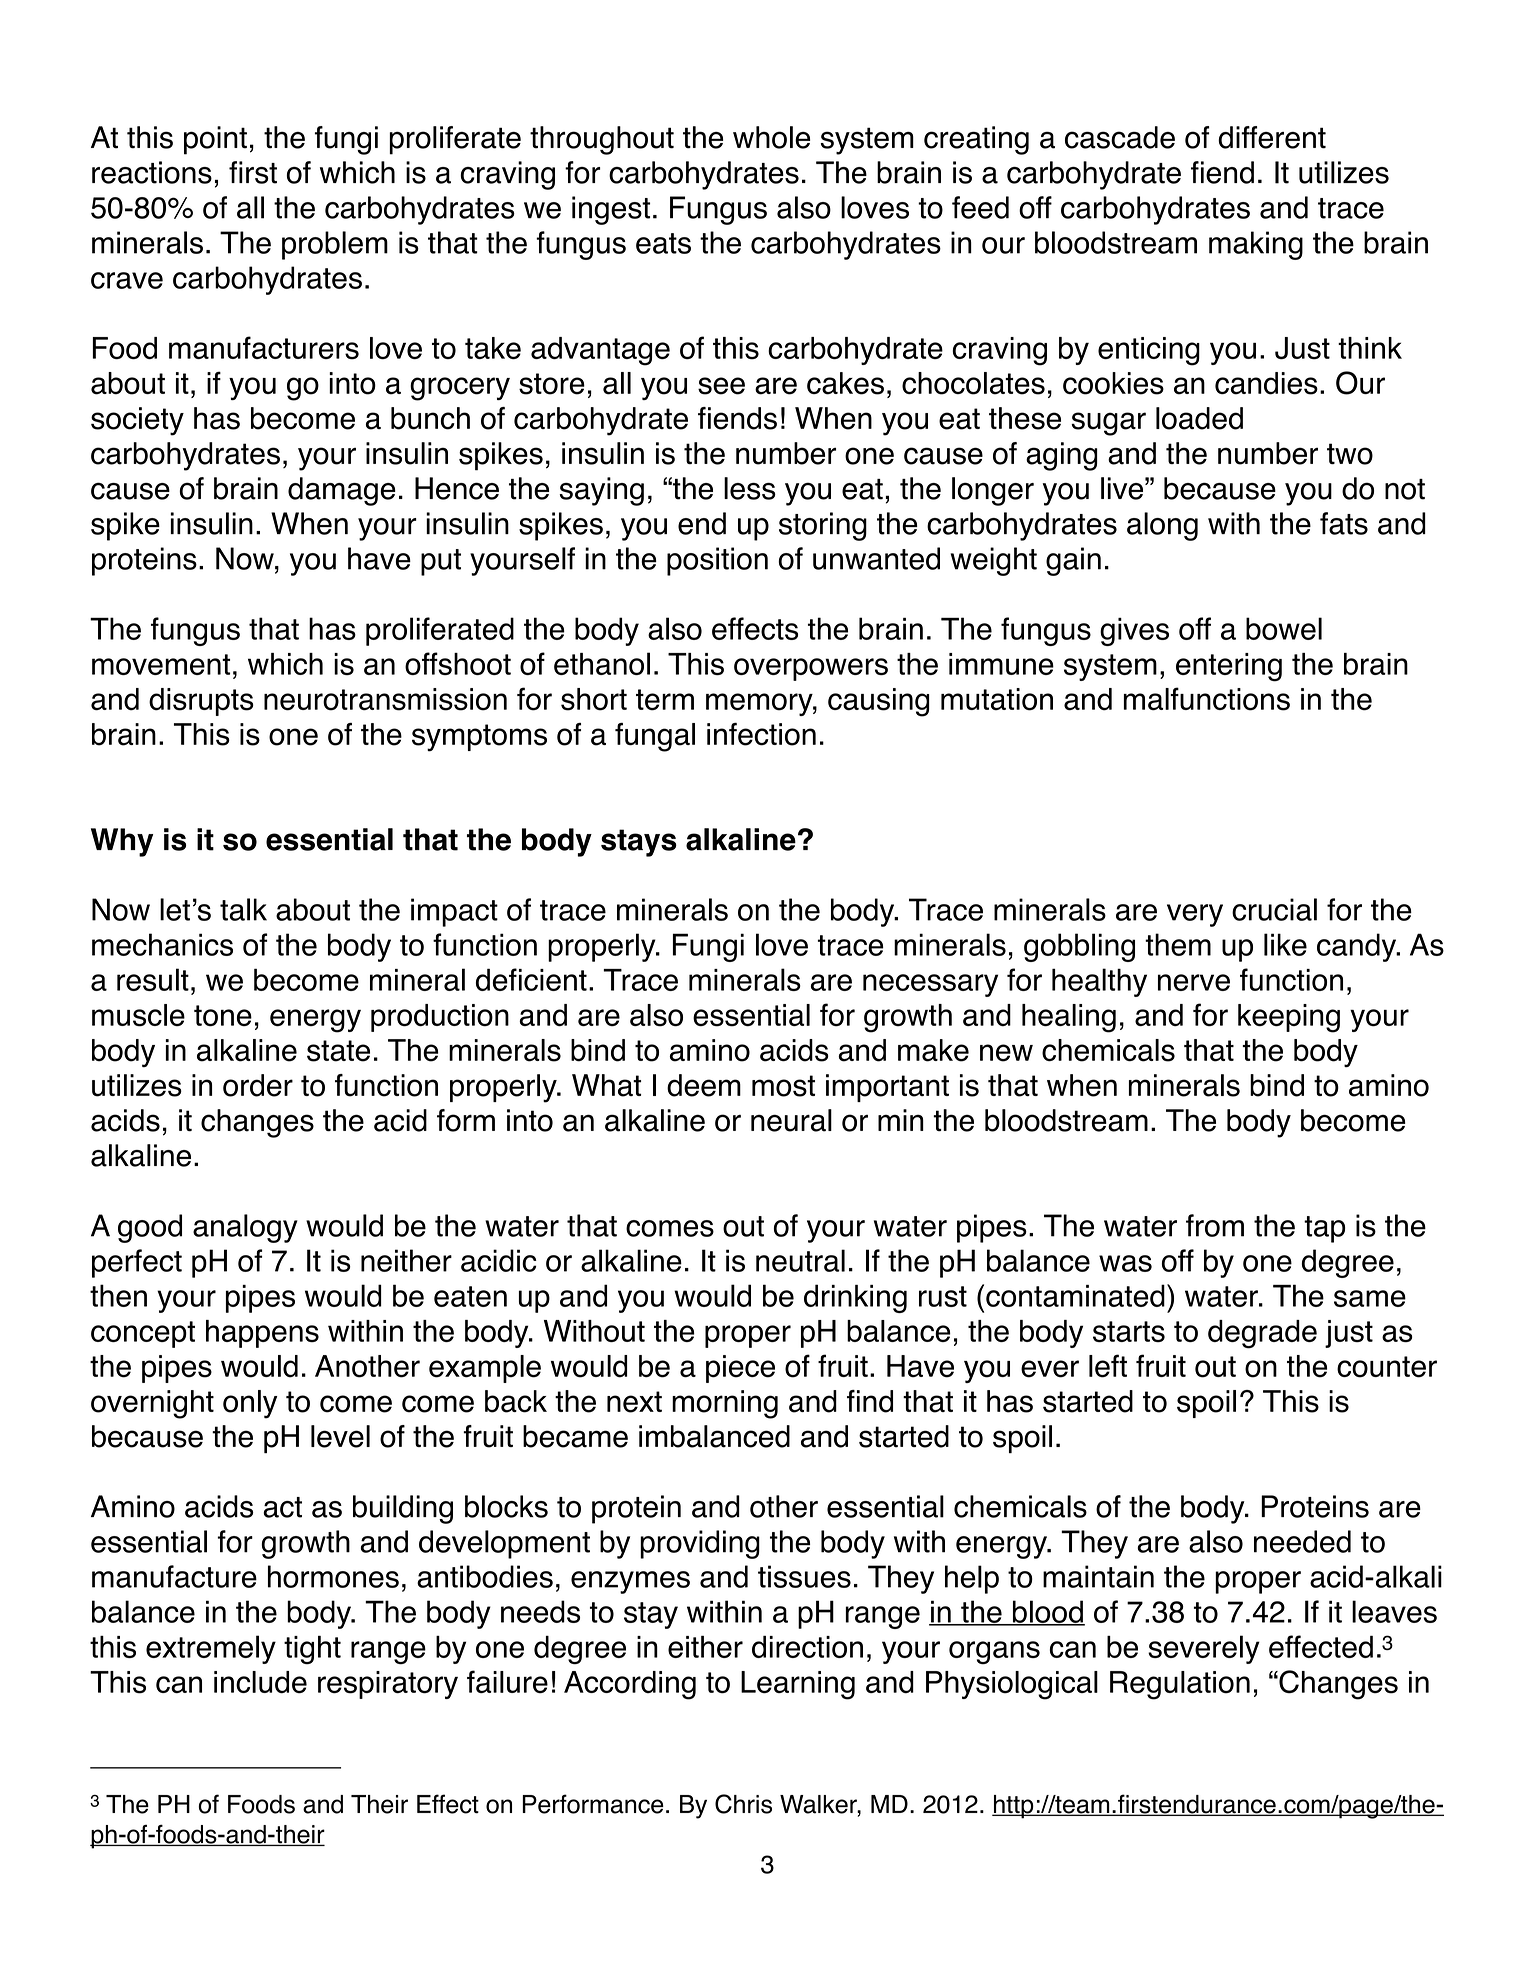 Image resolution: width=1535 pixels, height=1986 pixels. Describe the element at coordinates (930, 985) in the screenshot. I see `necessary` at that location.
